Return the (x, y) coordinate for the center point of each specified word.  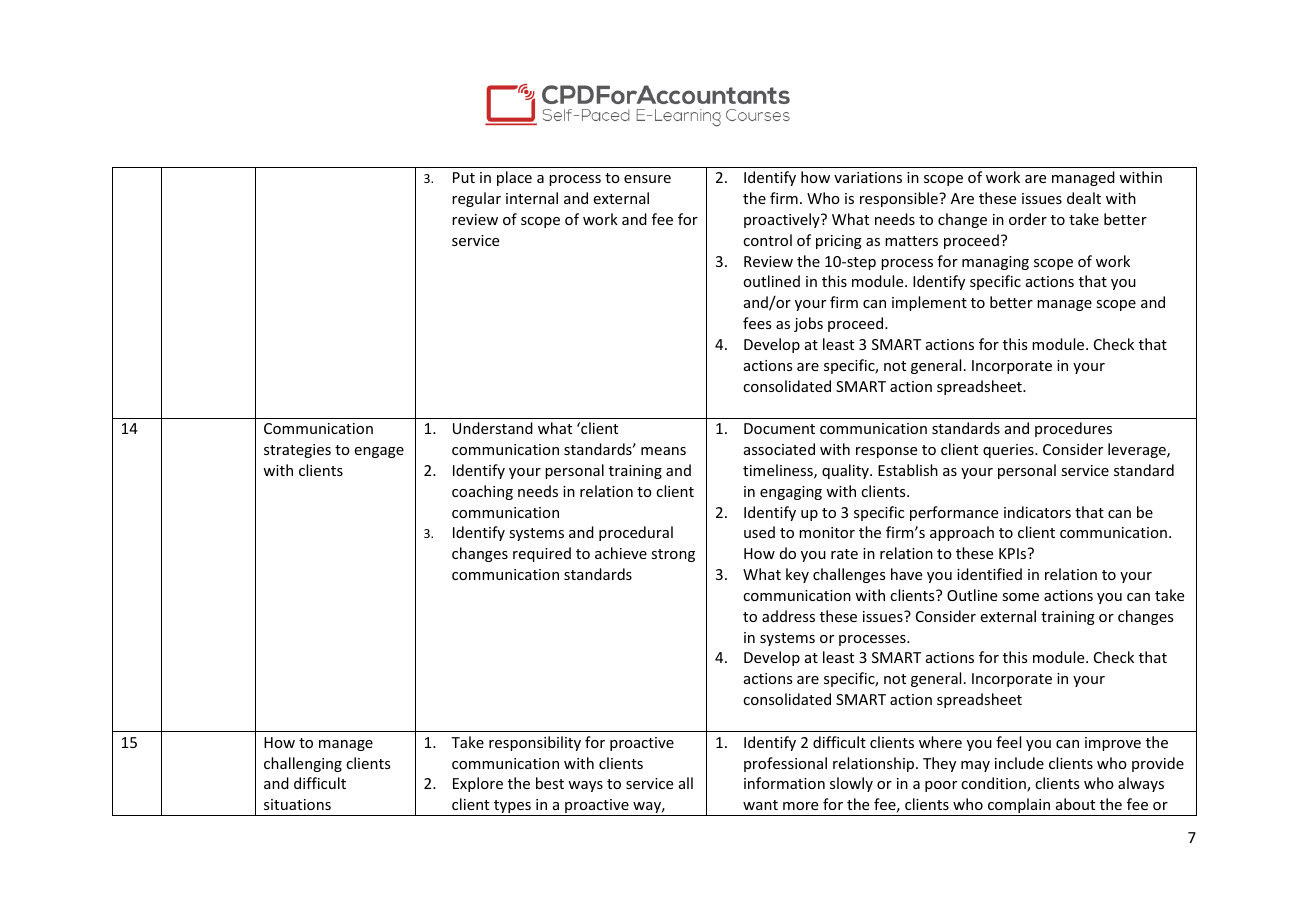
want (760, 805)
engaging (791, 493)
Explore (478, 784)
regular (476, 199)
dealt (1084, 198)
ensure (647, 179)
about (1075, 804)
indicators (1037, 512)
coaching (482, 492)
